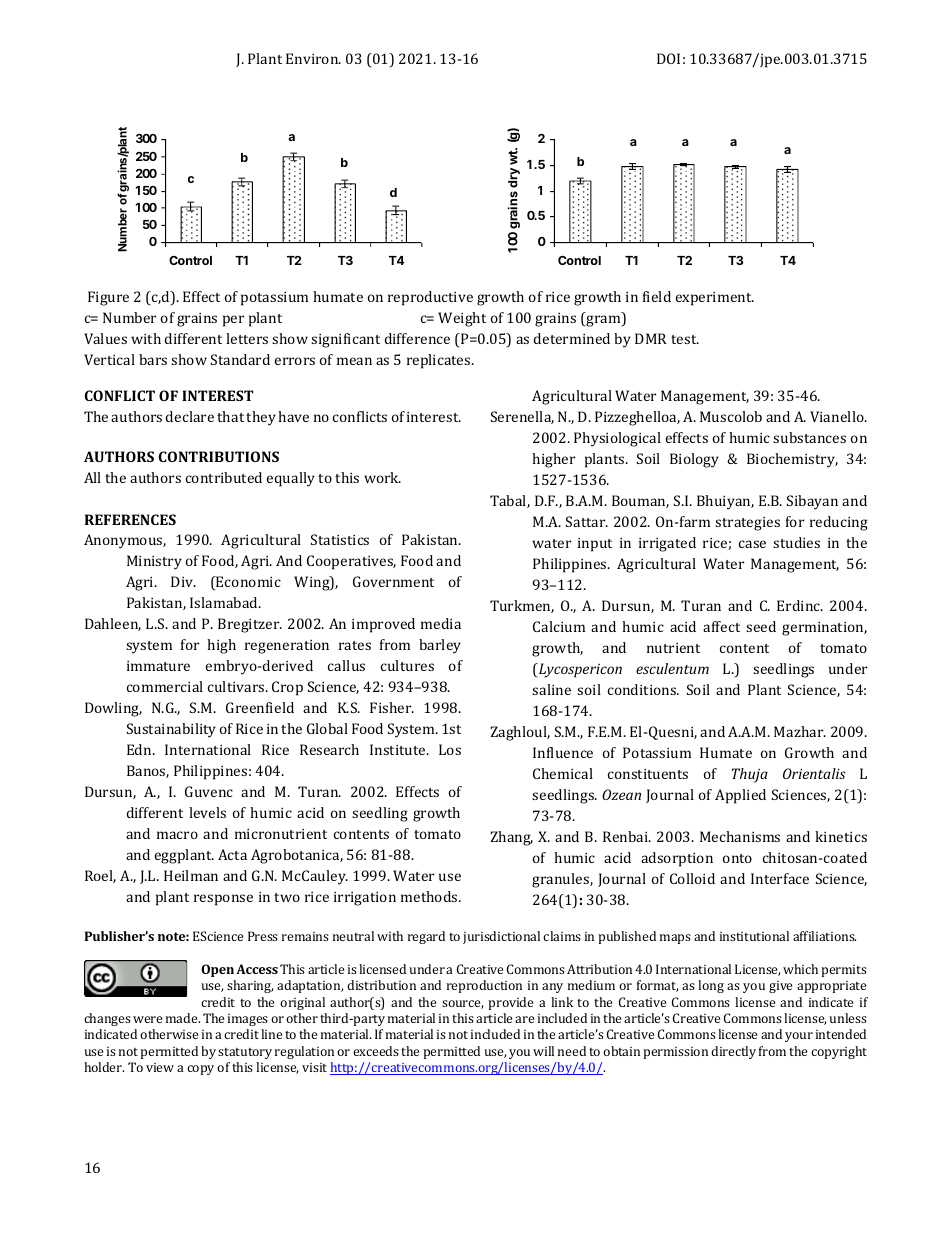 This page has height=1233, width=952. What do you see at coordinates (715, 299) in the page?
I see `experiment` at bounding box center [715, 299].
